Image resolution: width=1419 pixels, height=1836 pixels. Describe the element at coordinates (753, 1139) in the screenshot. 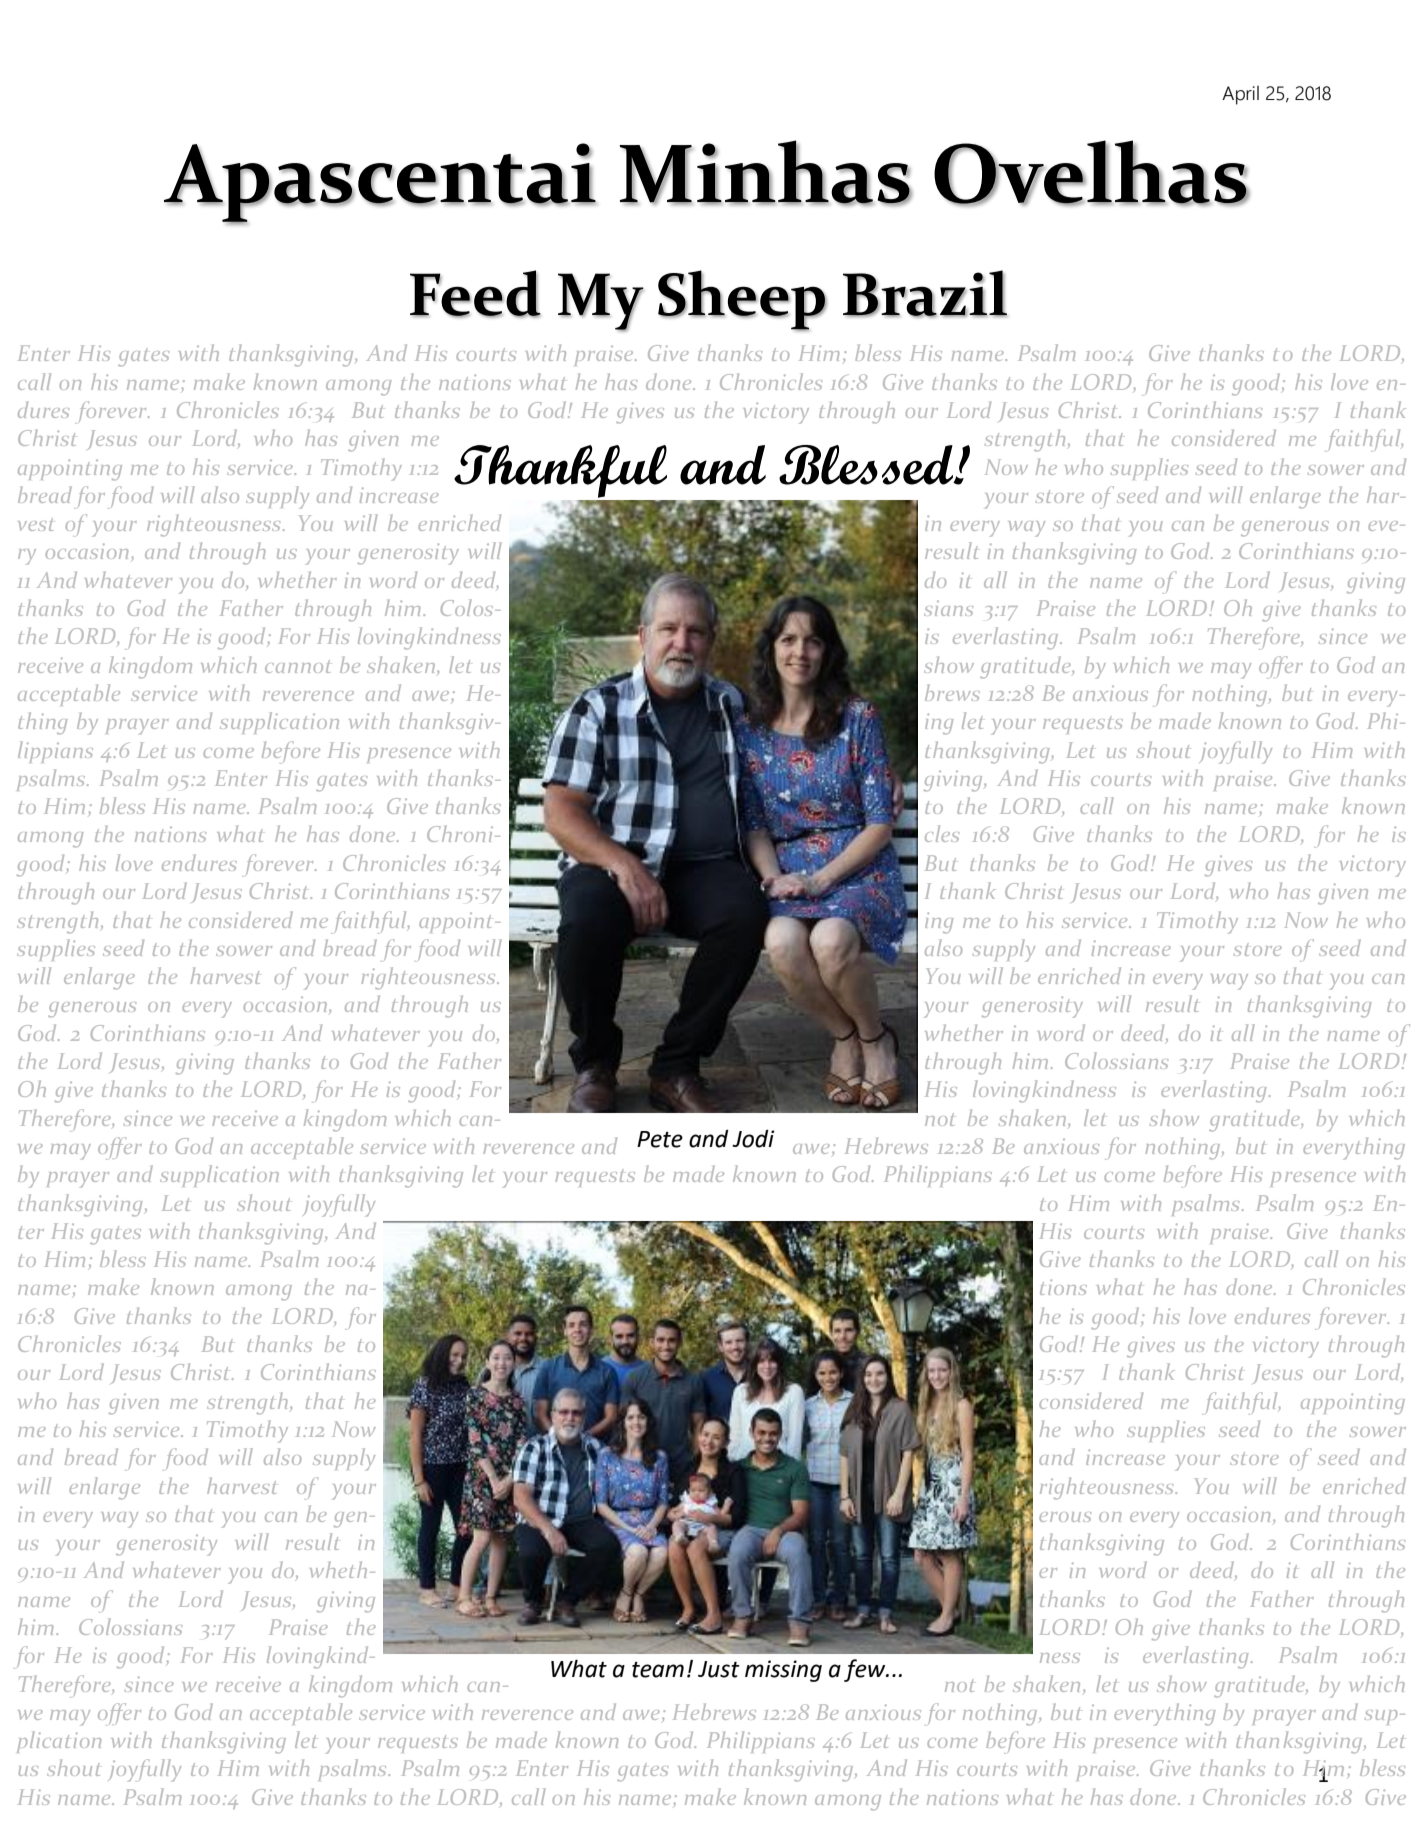

I see `Jodi` at that location.
